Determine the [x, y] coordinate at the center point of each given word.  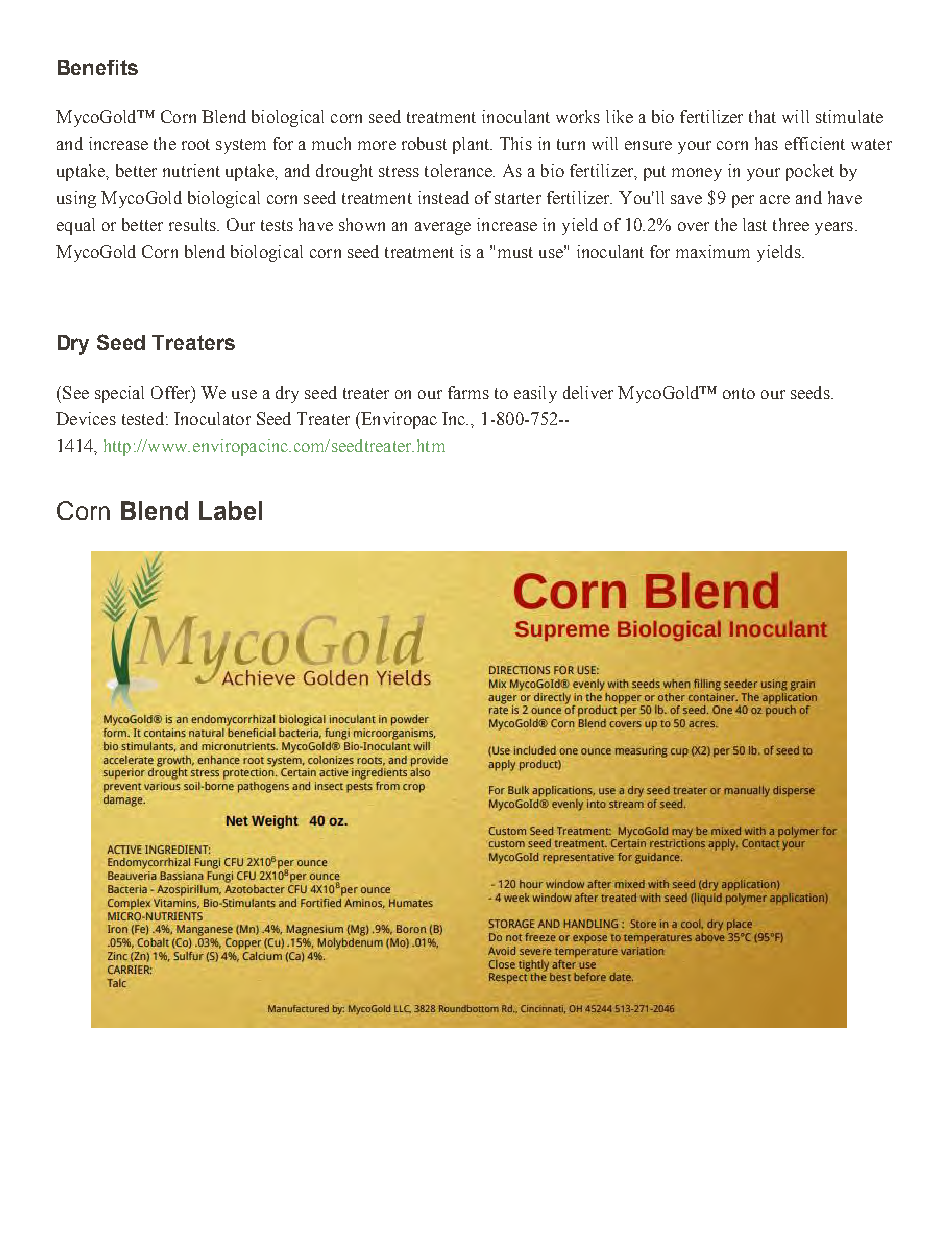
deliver [588, 392]
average [443, 228]
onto [739, 393]
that [762, 116]
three [791, 224]
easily [535, 394]
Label [230, 510]
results [194, 224]
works [578, 116]
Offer [172, 393]
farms [468, 392]
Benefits [98, 67]
